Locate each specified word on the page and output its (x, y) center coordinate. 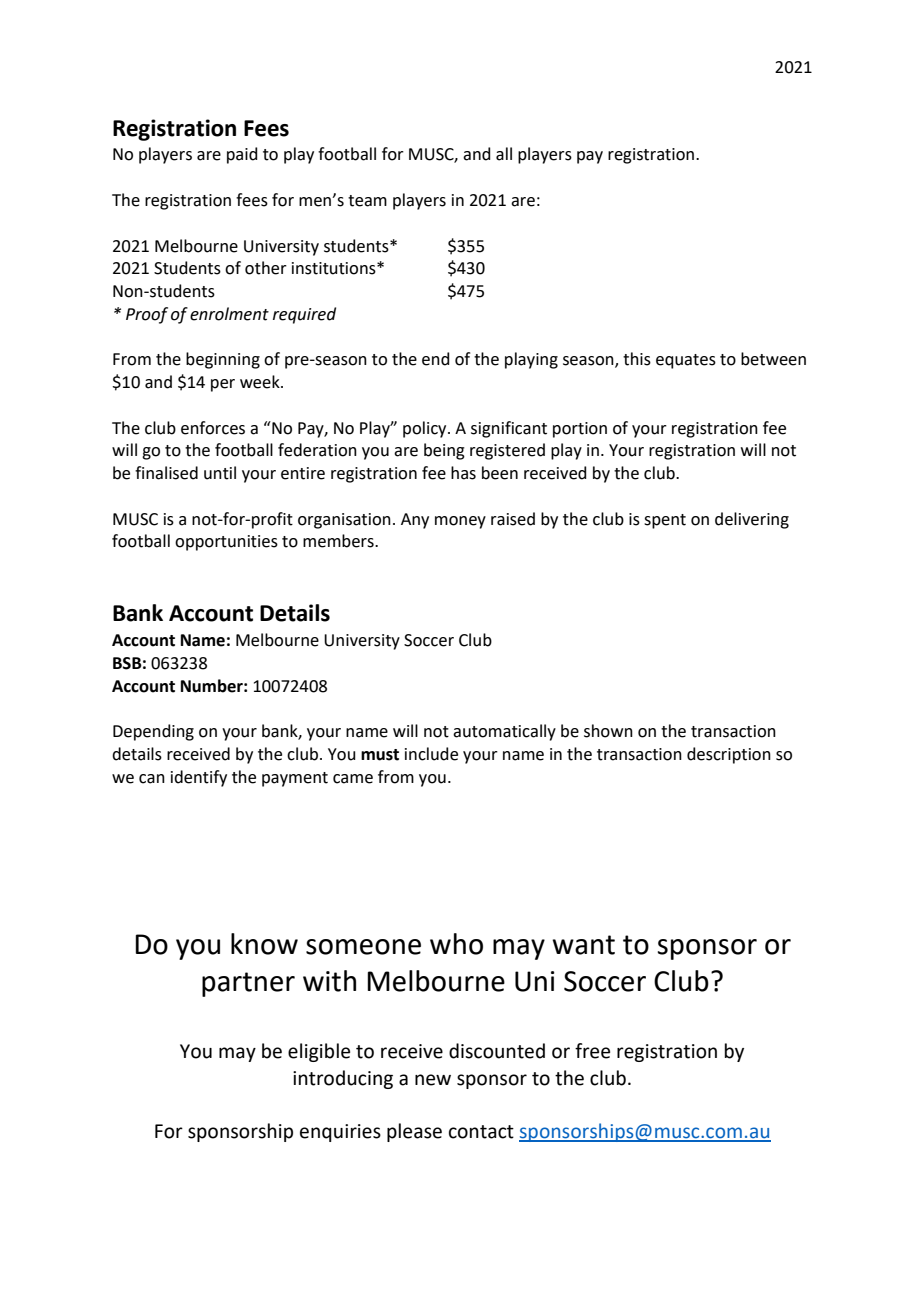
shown (608, 731)
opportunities (226, 543)
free (592, 1051)
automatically (504, 732)
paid (242, 155)
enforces (213, 428)
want (583, 945)
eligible (319, 1052)
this (637, 359)
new (433, 1080)
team (367, 201)
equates (686, 361)
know (264, 944)
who (456, 944)
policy (426, 429)
